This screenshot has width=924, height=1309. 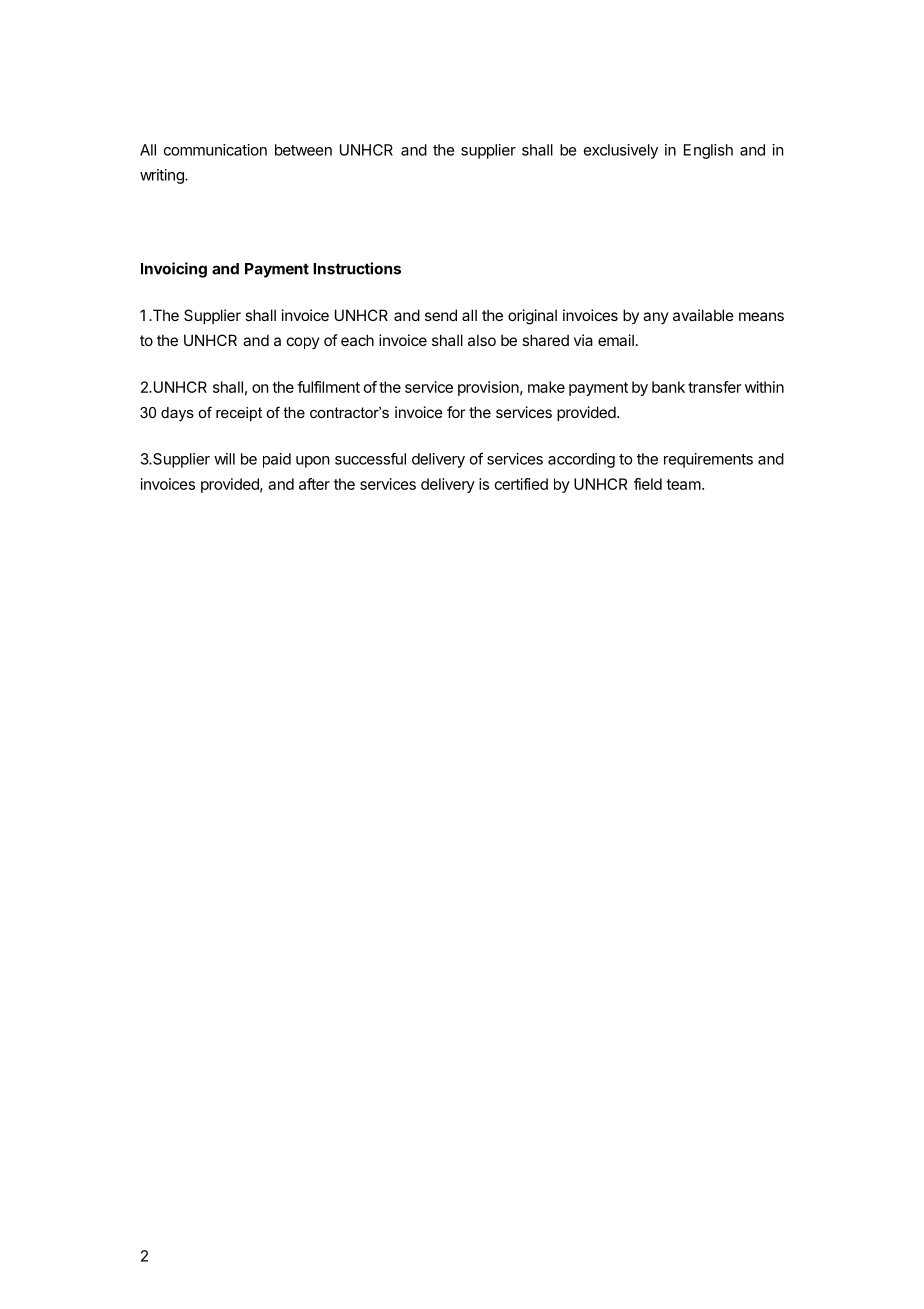 What do you see at coordinates (303, 343) in the screenshot?
I see `copy` at bounding box center [303, 343].
